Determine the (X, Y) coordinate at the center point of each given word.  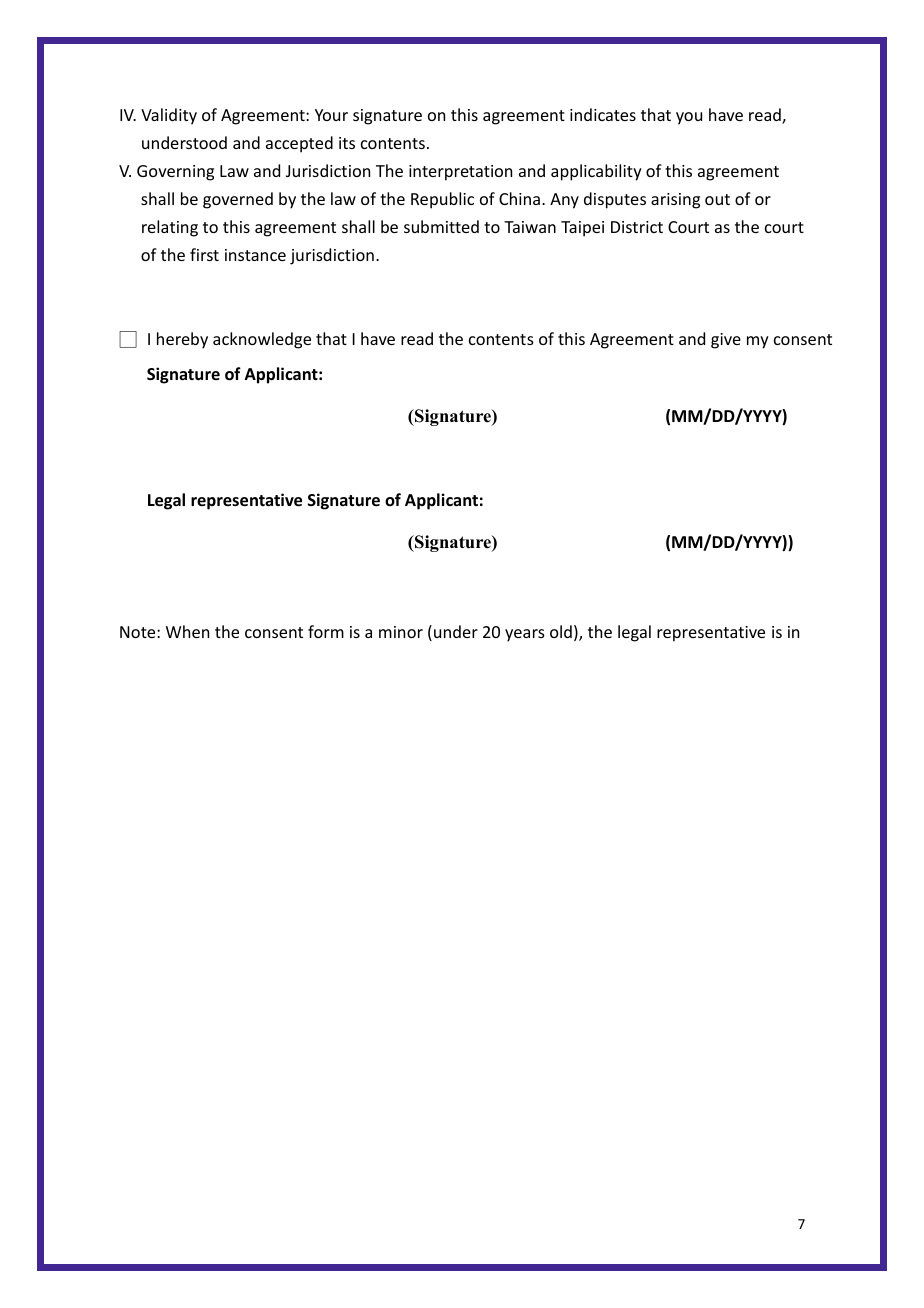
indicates (603, 114)
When (187, 631)
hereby (182, 340)
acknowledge (262, 340)
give (726, 341)
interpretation (460, 173)
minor (401, 632)
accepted (299, 144)
